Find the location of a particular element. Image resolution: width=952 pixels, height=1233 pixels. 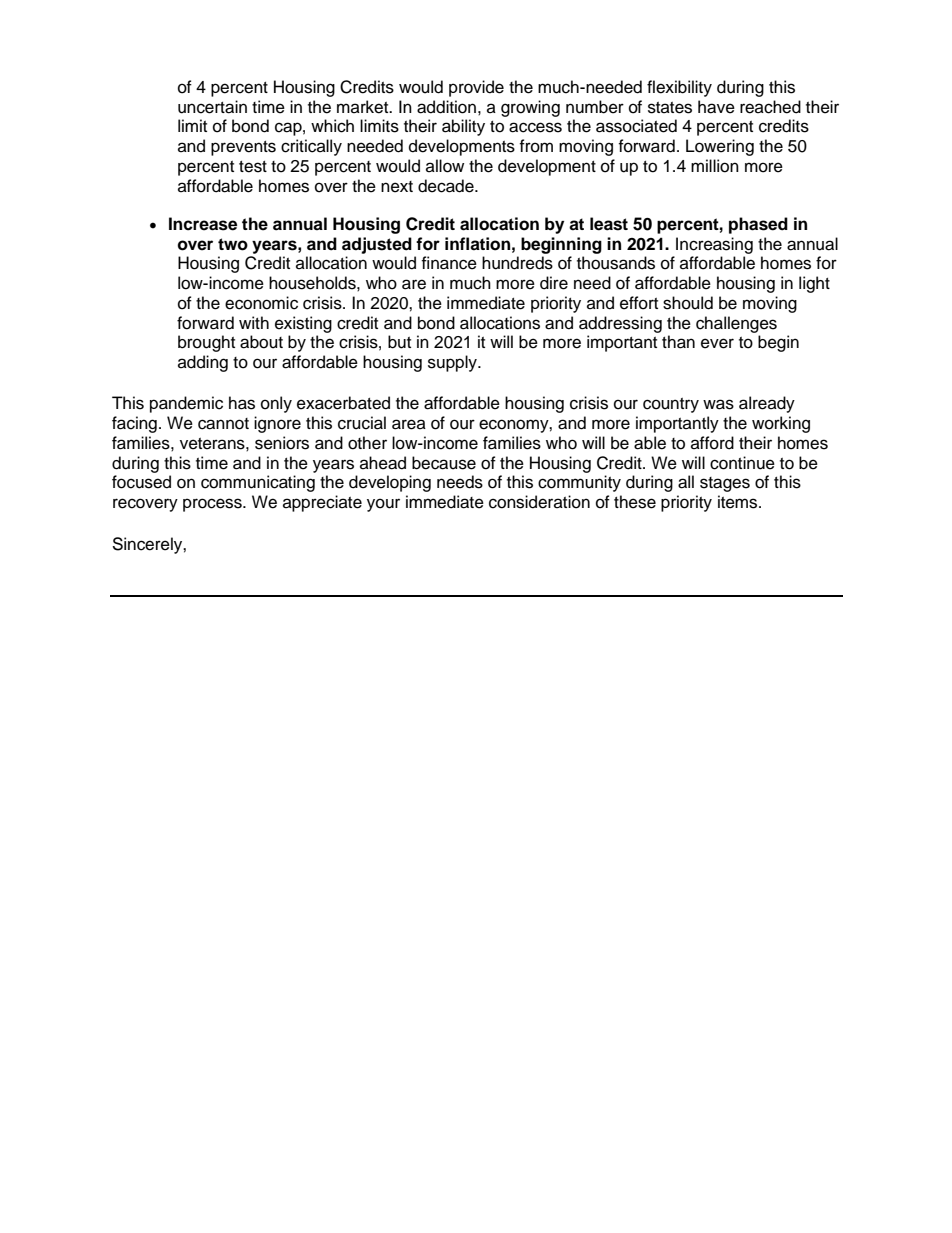

finance is located at coordinates (449, 263).
